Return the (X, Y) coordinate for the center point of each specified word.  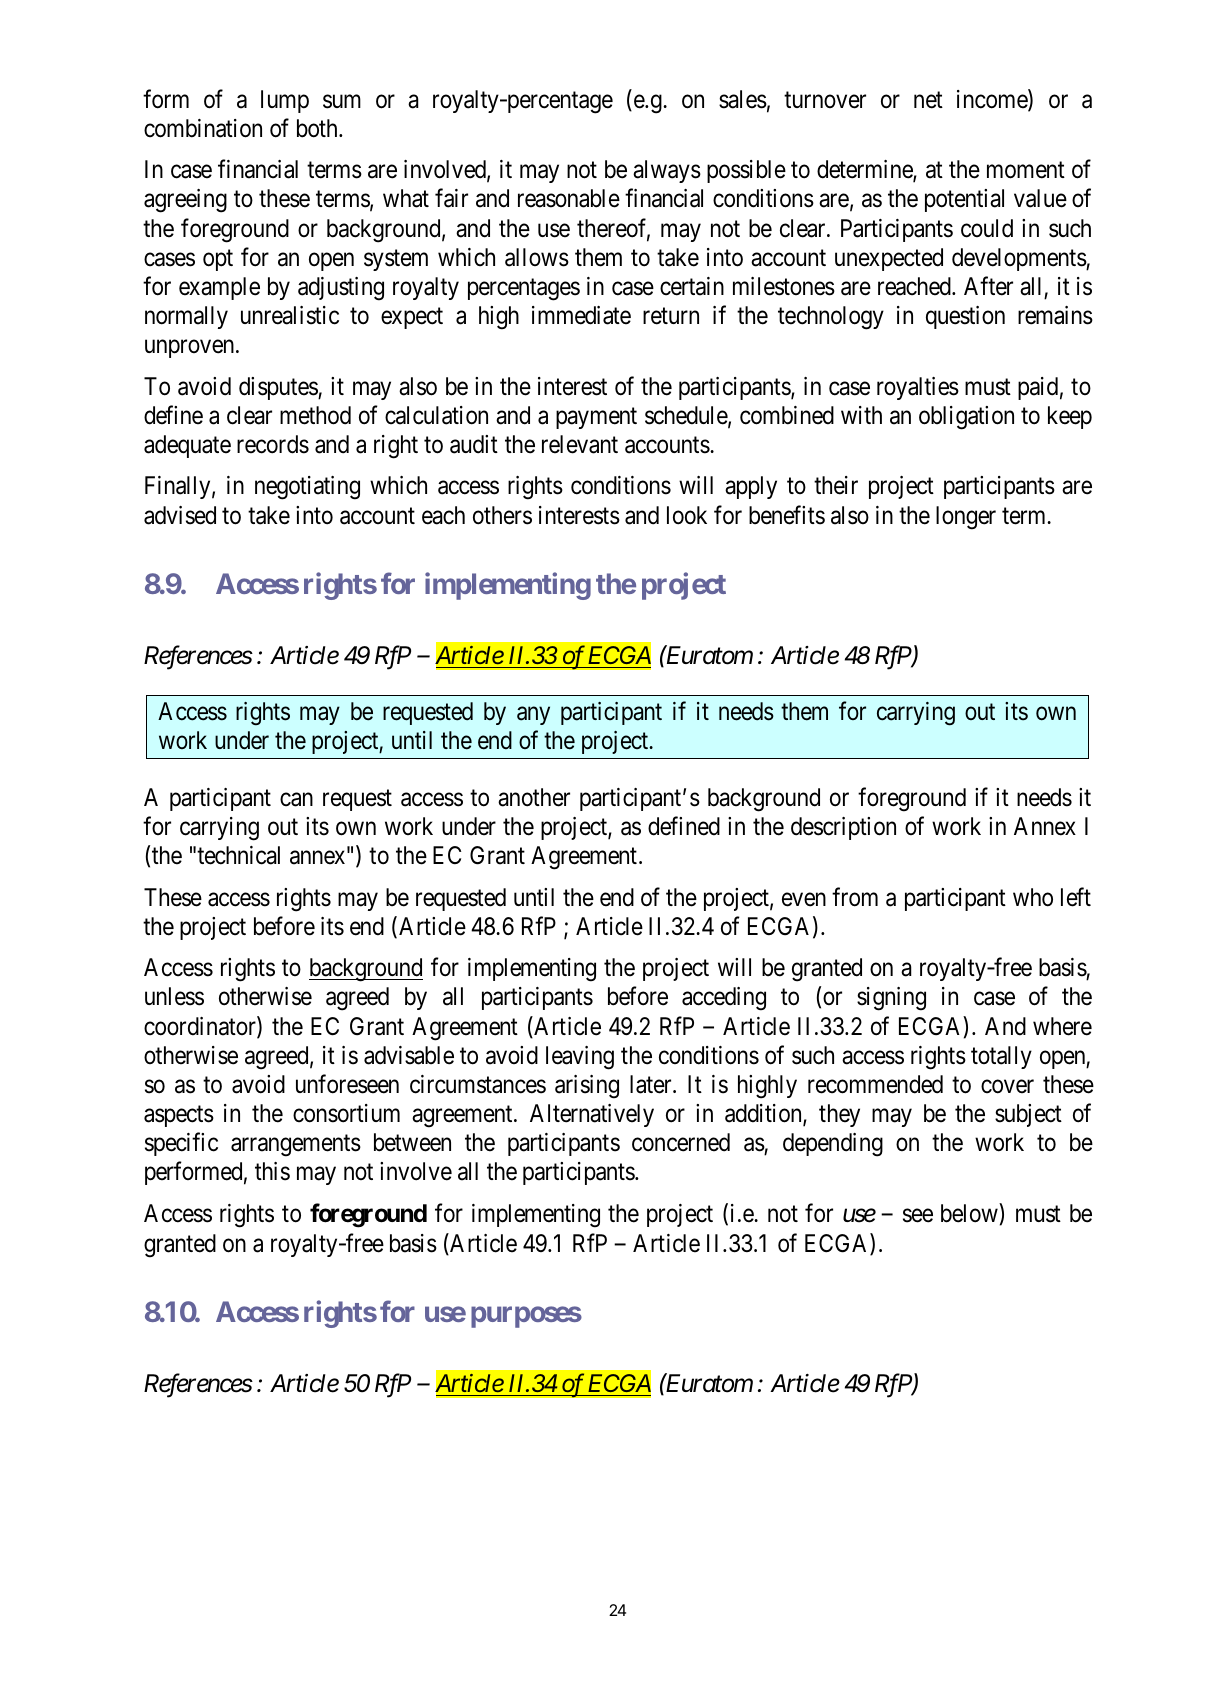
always (667, 171)
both (318, 128)
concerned (681, 1142)
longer (966, 518)
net (928, 100)
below (969, 1213)
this (272, 1171)
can (296, 800)
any (533, 716)
